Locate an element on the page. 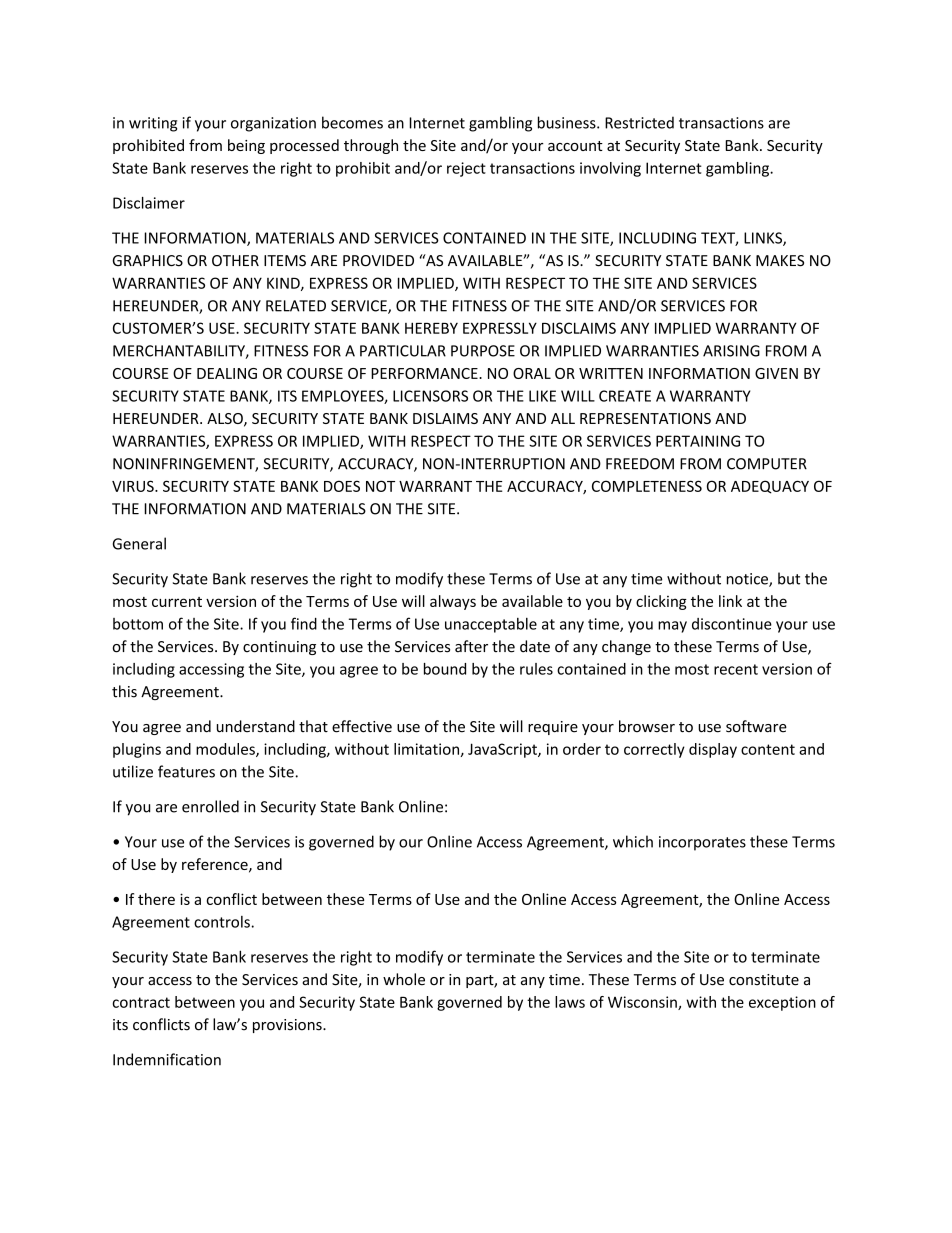  Indemnification is located at coordinates (167, 1059).
